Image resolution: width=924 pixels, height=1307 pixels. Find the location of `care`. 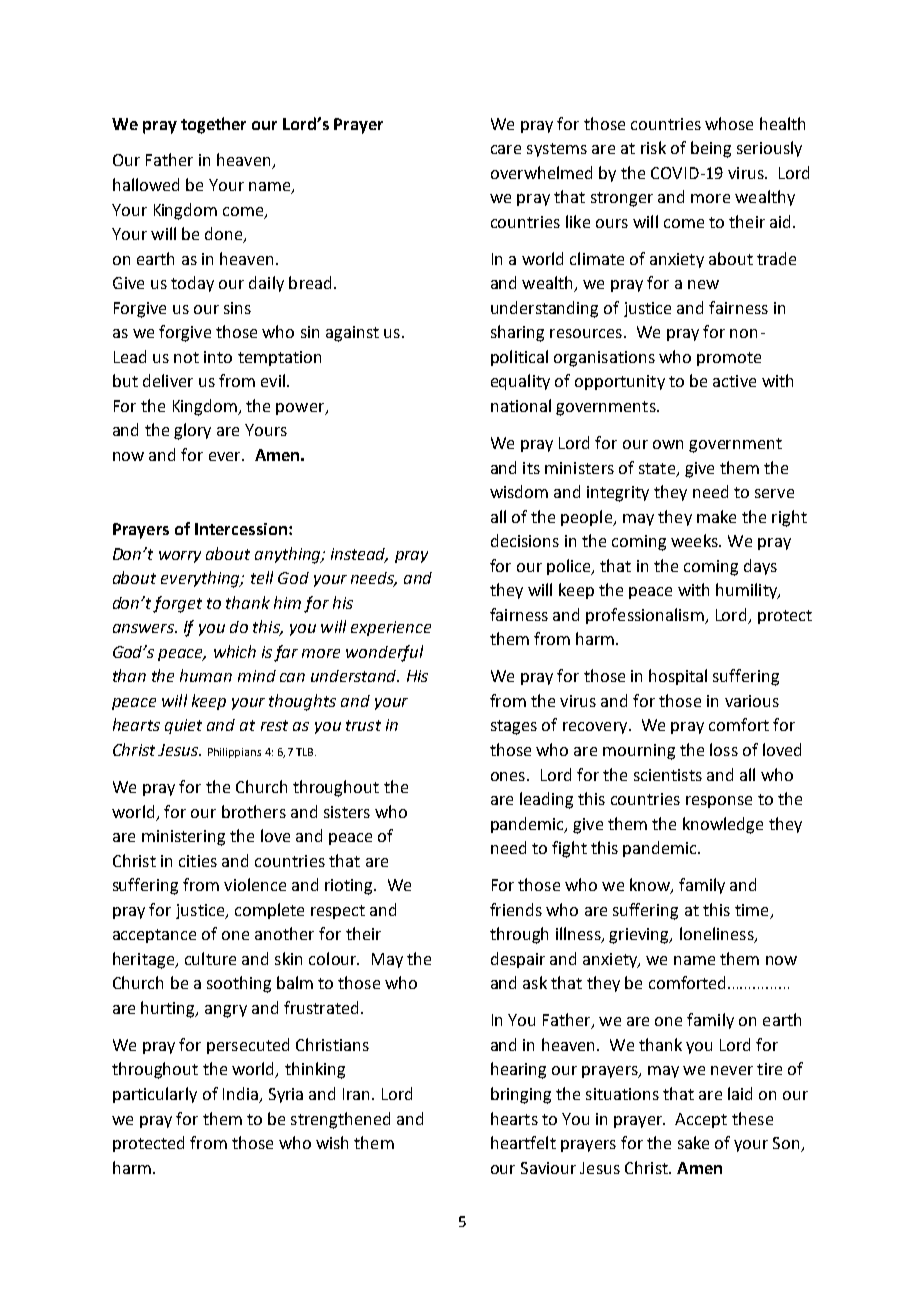

care is located at coordinates (506, 149).
